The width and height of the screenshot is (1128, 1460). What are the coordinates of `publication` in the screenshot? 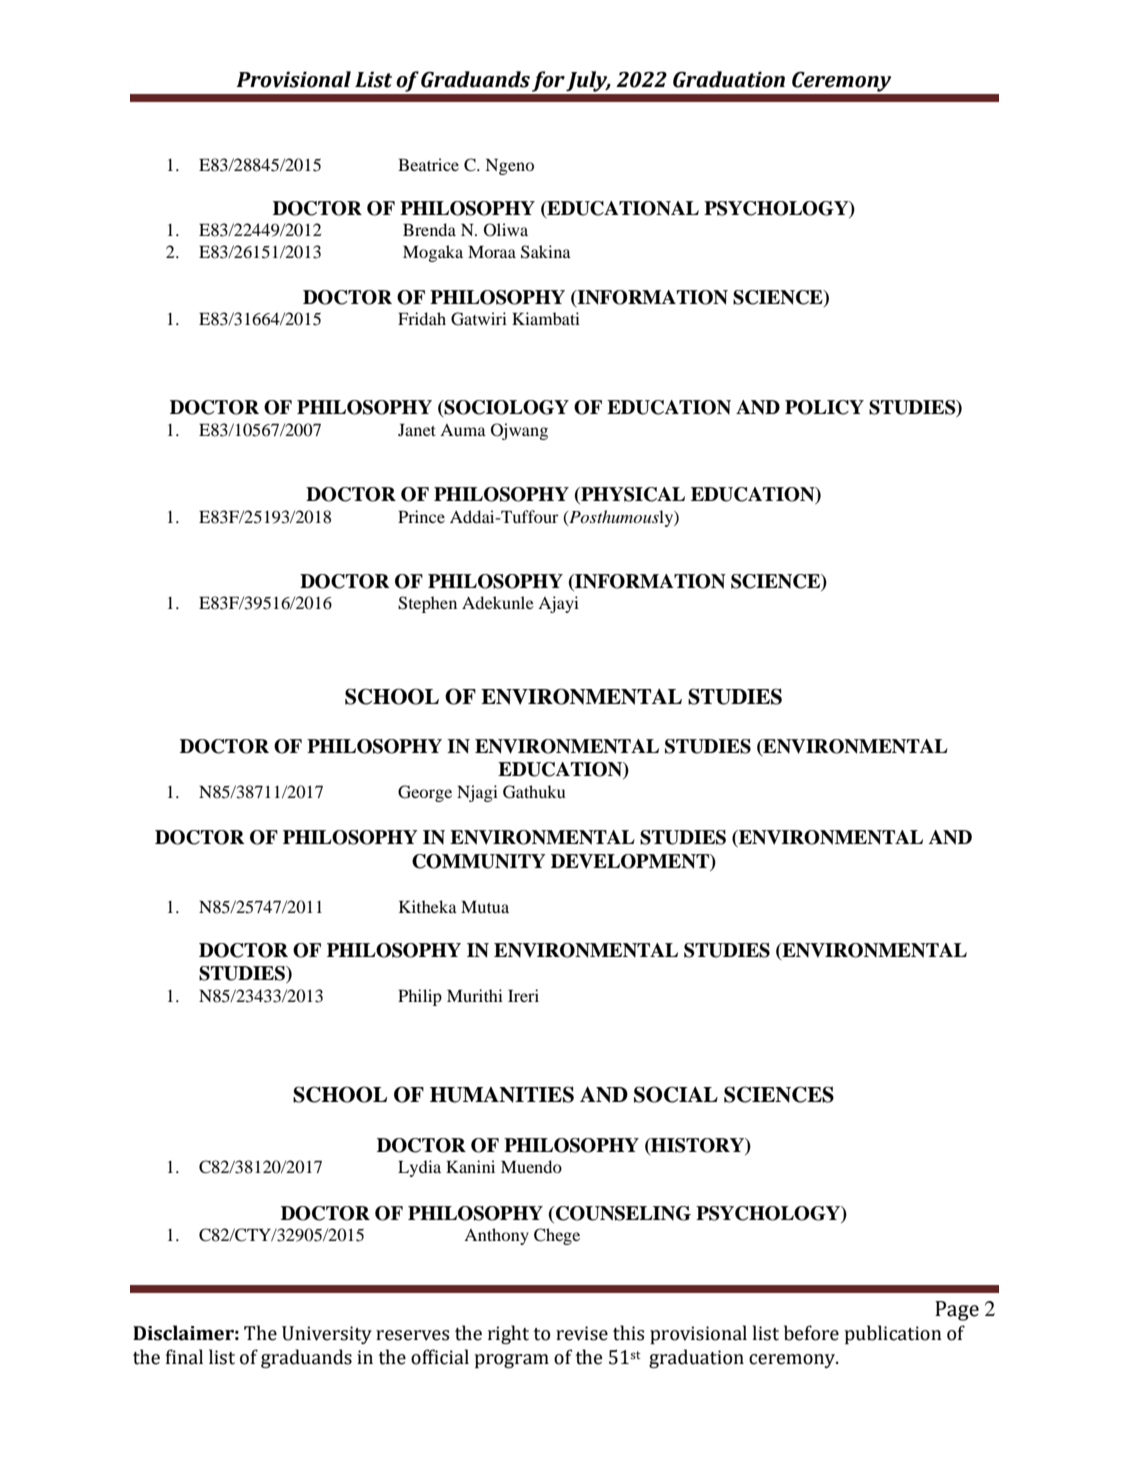 It's located at (893, 1334).
